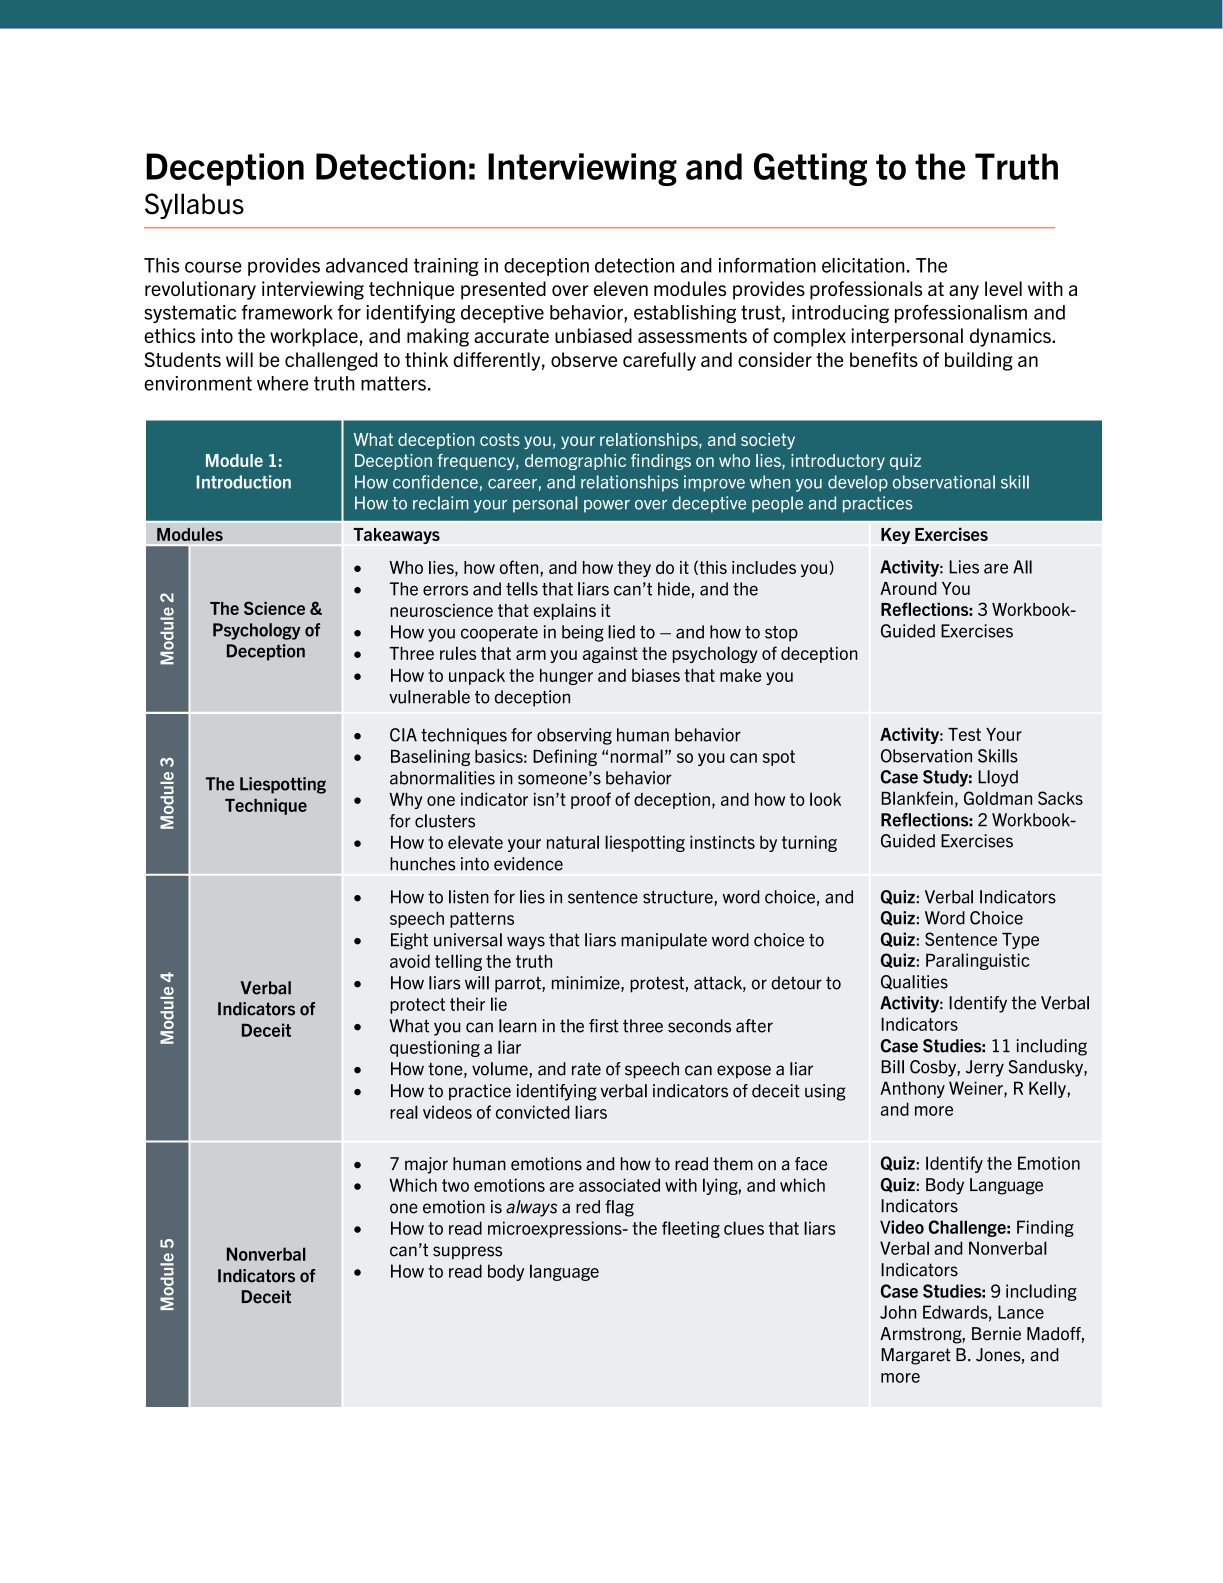  What do you see at coordinates (985, 1068) in the page?
I see `Jerry` at bounding box center [985, 1068].
